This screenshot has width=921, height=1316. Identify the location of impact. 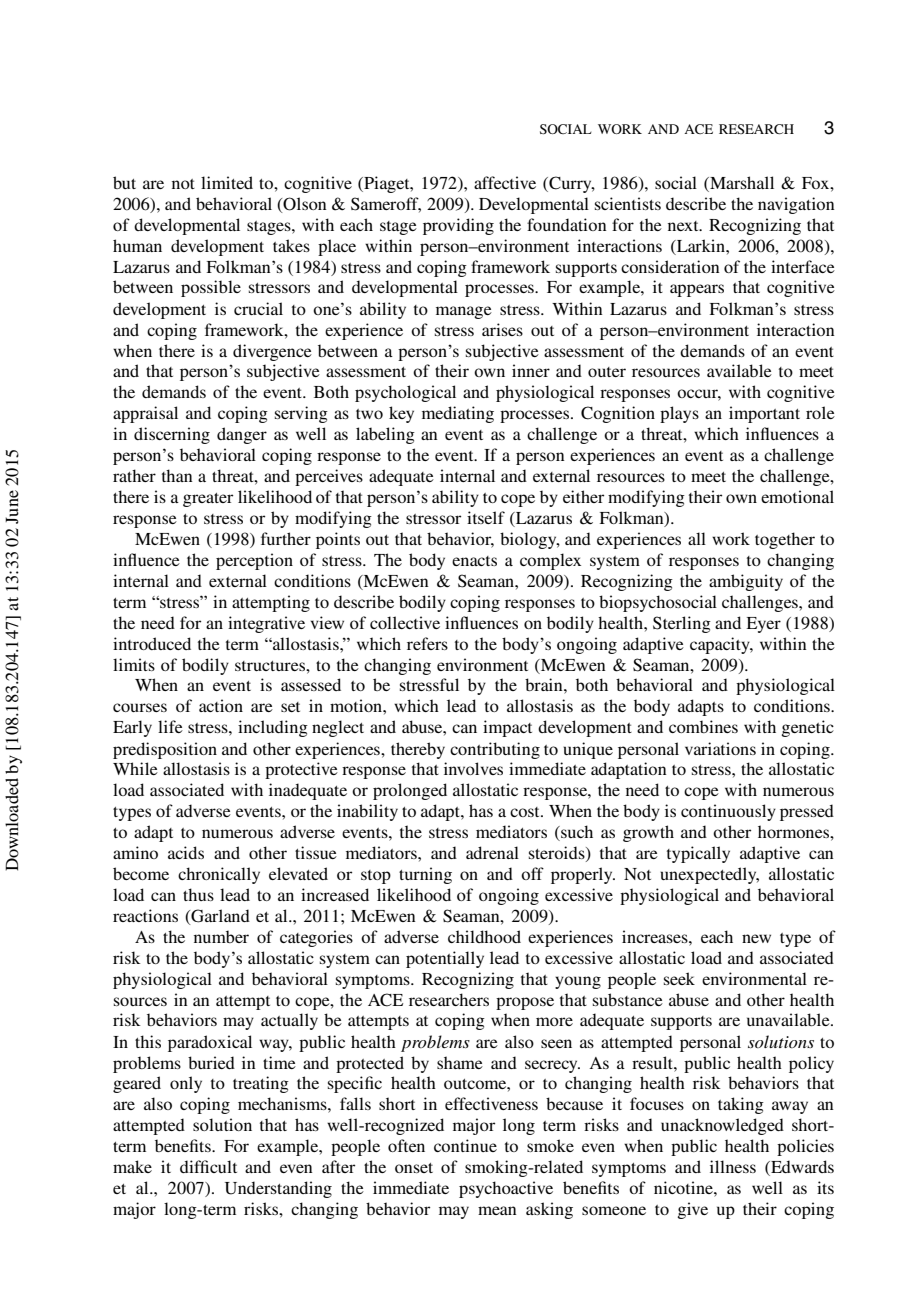
(507, 728).
